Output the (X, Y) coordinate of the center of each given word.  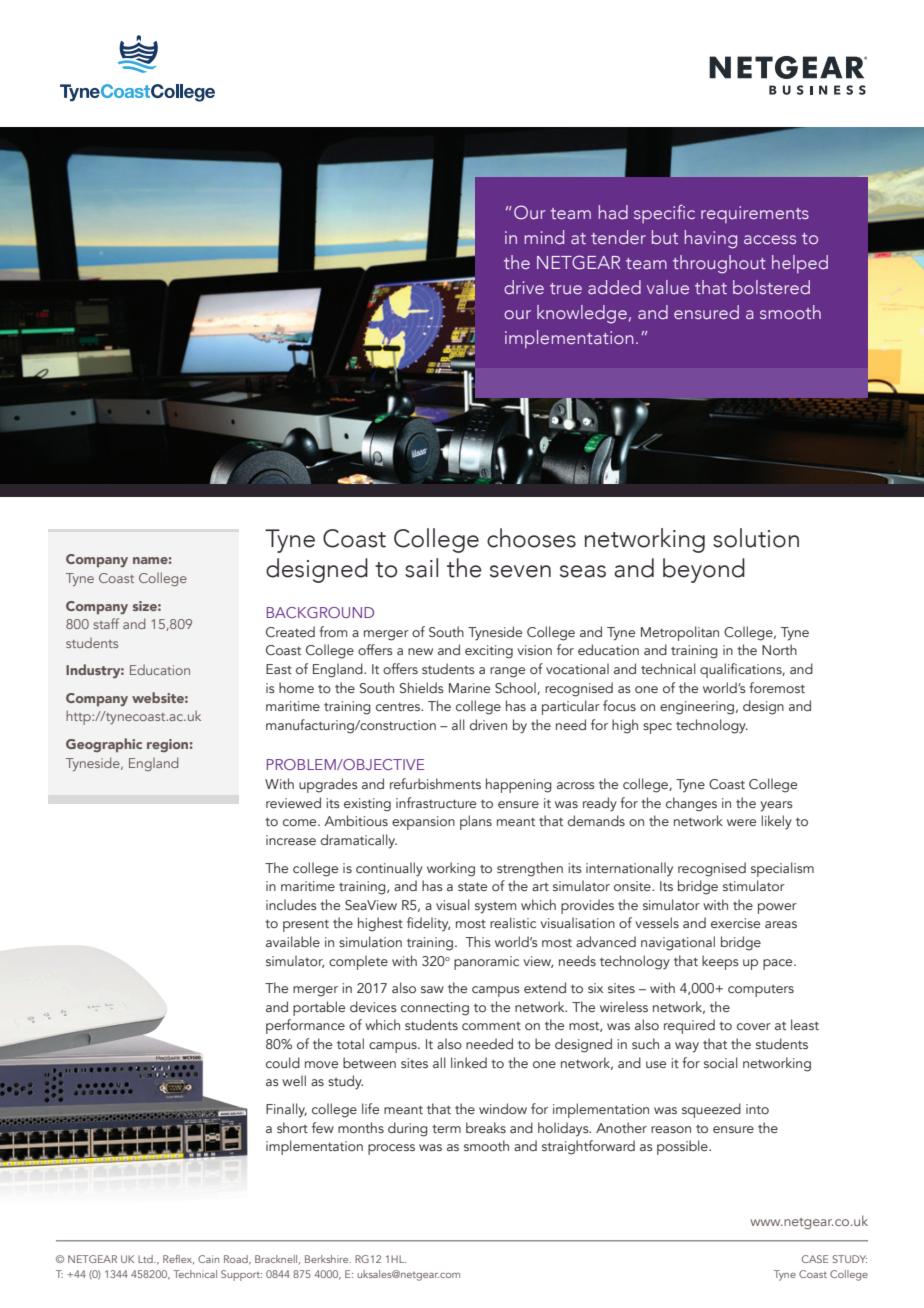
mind (544, 237)
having (711, 239)
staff (106, 623)
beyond (704, 570)
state (472, 886)
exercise (735, 923)
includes (291, 904)
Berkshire (328, 1259)
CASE (815, 1259)
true (566, 288)
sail (421, 568)
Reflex (178, 1260)
